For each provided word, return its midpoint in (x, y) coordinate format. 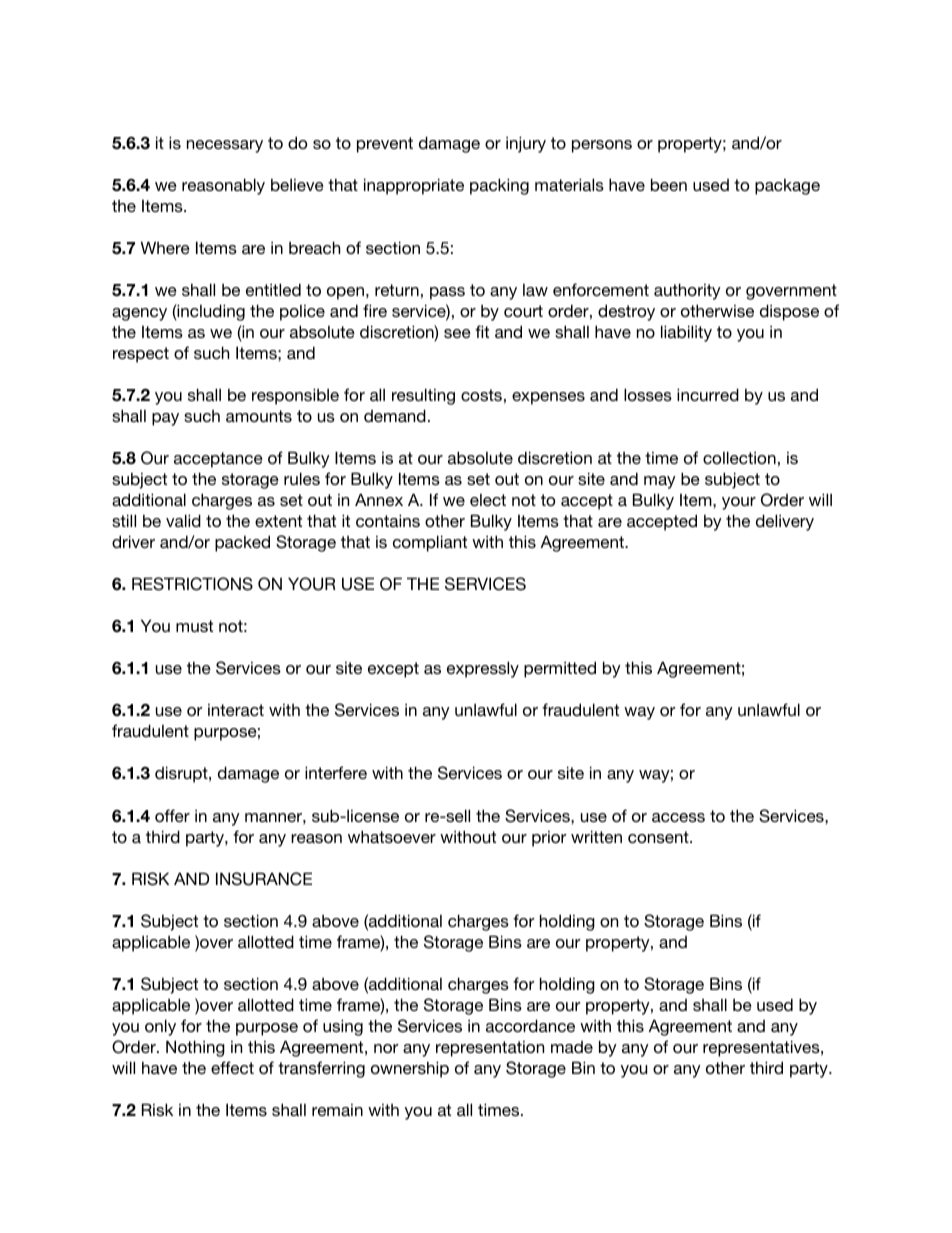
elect (488, 500)
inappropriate (414, 186)
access (678, 817)
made (572, 1047)
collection (739, 457)
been (669, 184)
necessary (225, 146)
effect (232, 1067)
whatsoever (392, 836)
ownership (410, 1069)
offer (172, 815)
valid (183, 520)
